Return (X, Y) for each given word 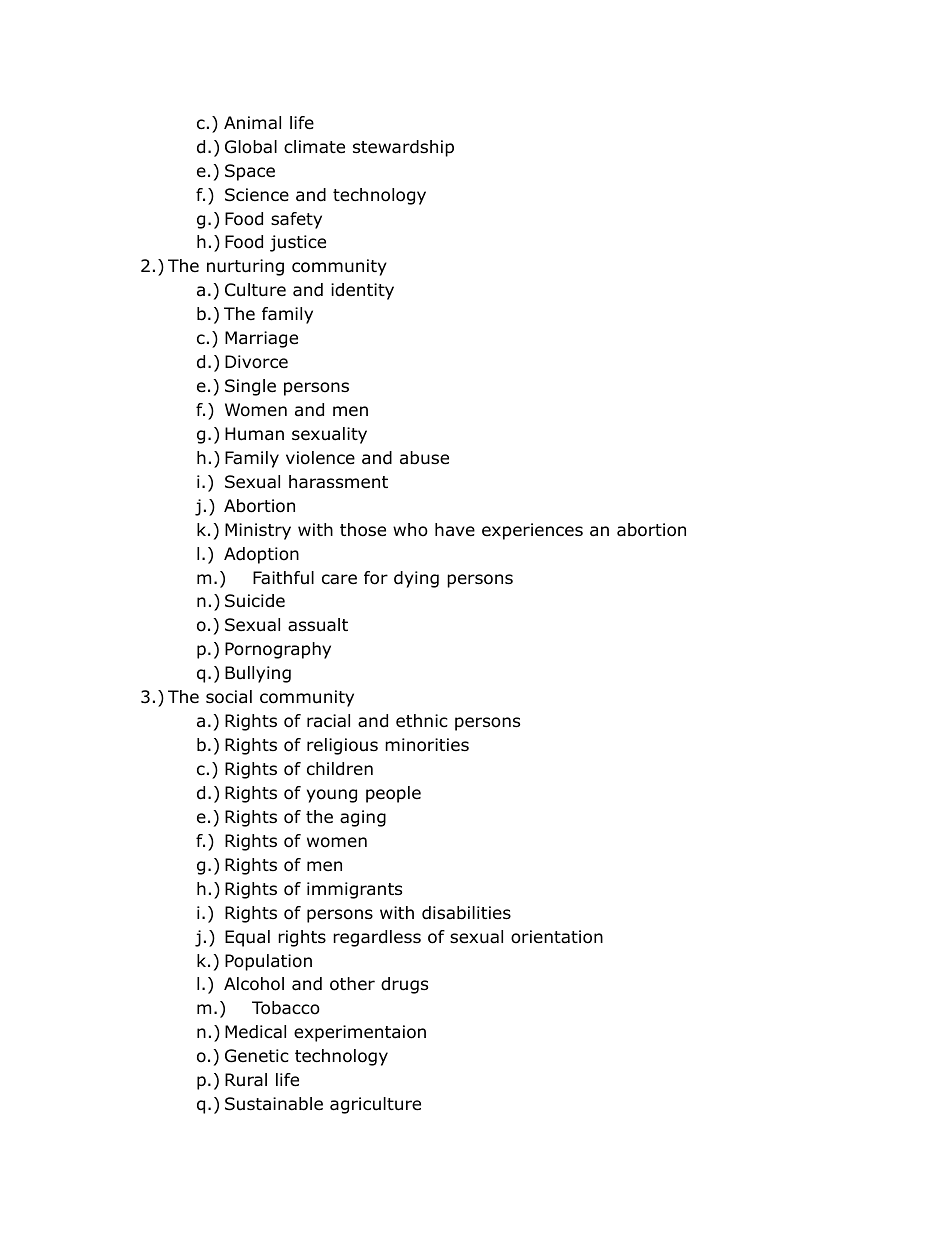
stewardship (403, 148)
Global (251, 147)
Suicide (255, 601)
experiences (532, 531)
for (376, 578)
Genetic (257, 1056)
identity (362, 291)
